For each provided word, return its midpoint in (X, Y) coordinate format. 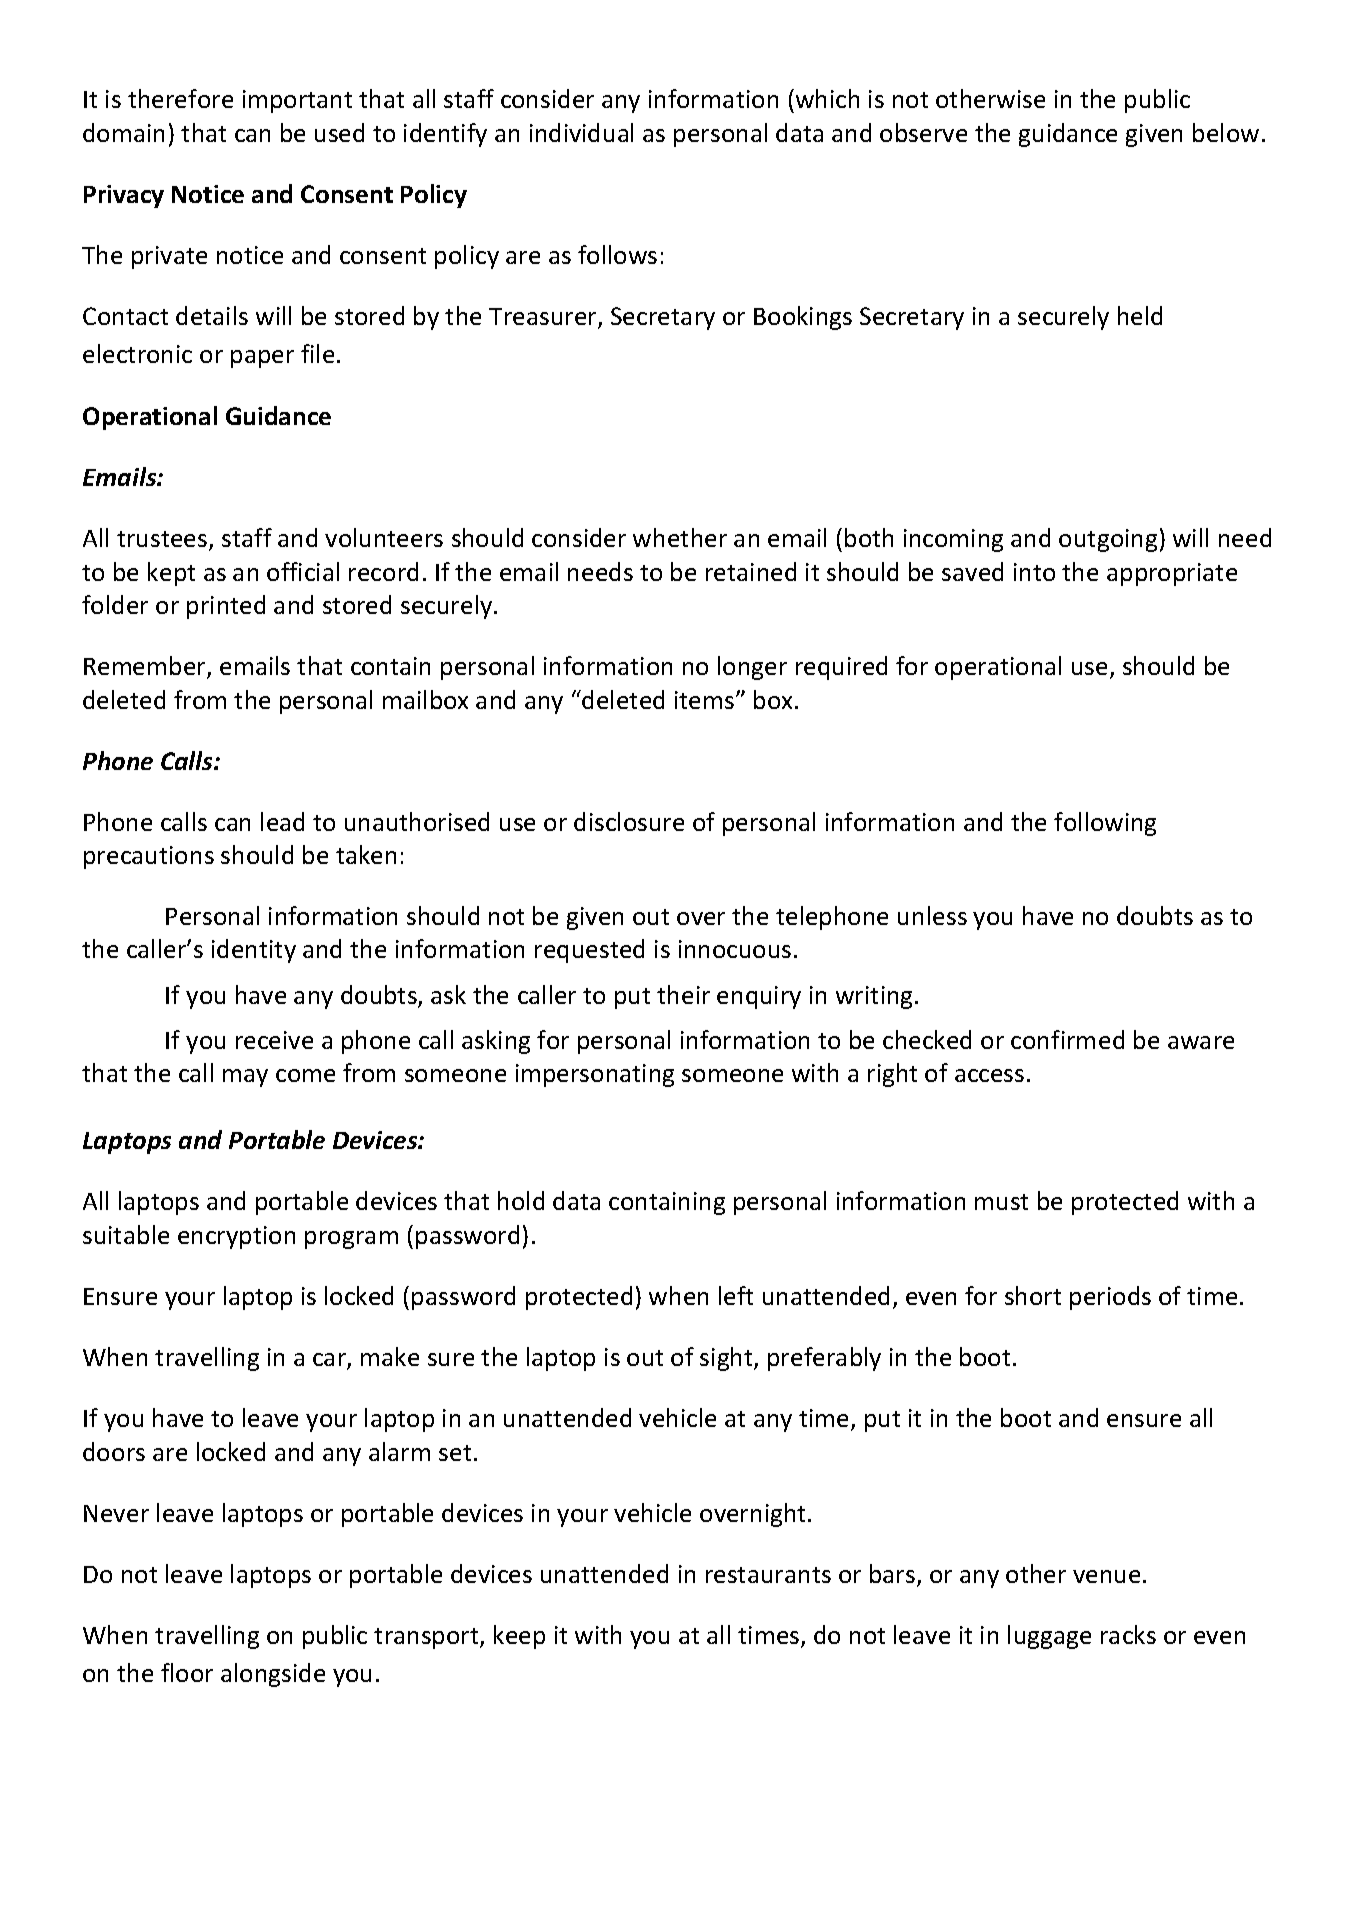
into (1034, 572)
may (245, 1078)
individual (581, 132)
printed (226, 607)
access (989, 1075)
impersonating (595, 1075)
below (1226, 132)
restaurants (768, 1575)
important (297, 101)
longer (752, 668)
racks (1128, 1634)
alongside (273, 1675)
